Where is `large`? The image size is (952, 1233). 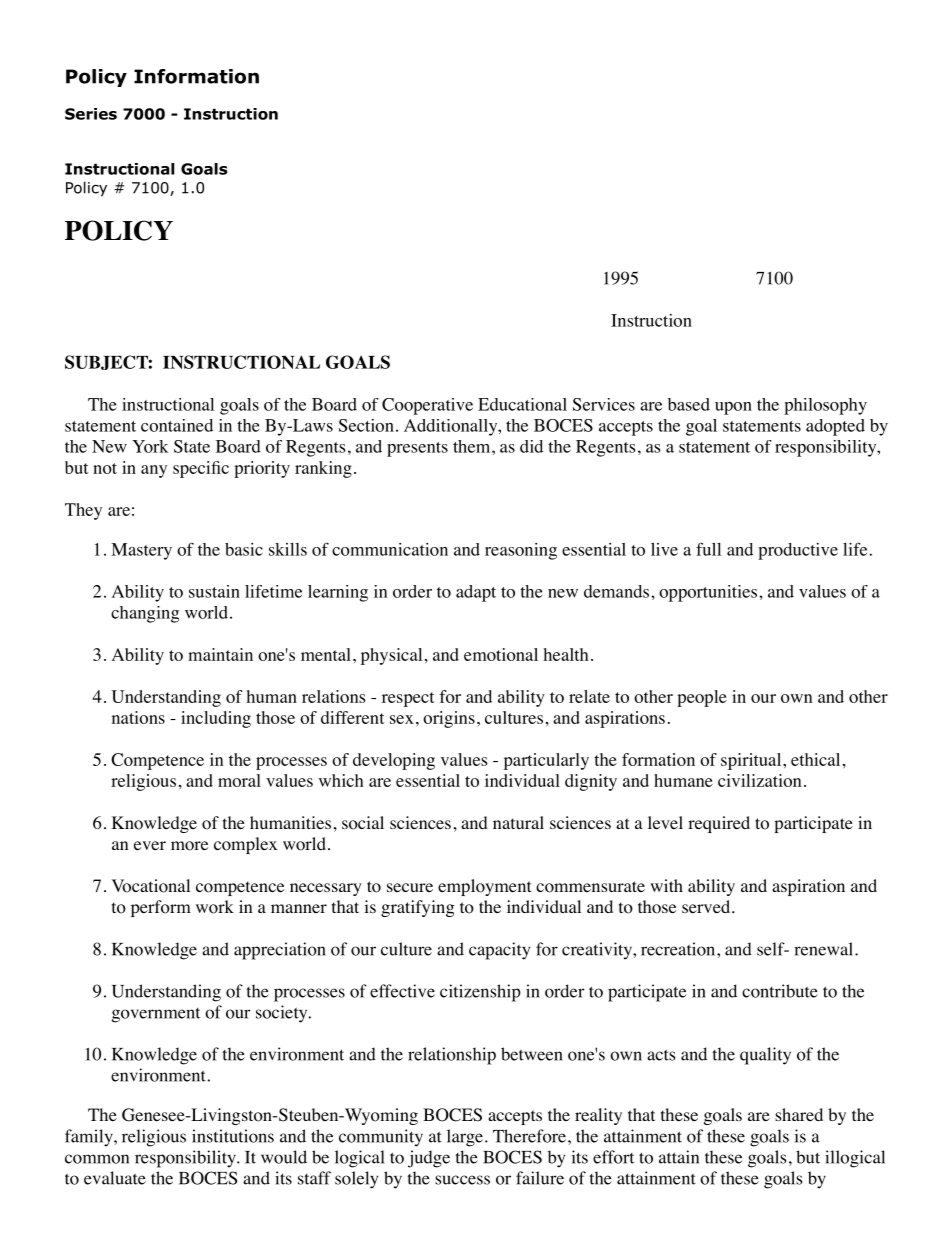 large is located at coordinates (465, 1138).
